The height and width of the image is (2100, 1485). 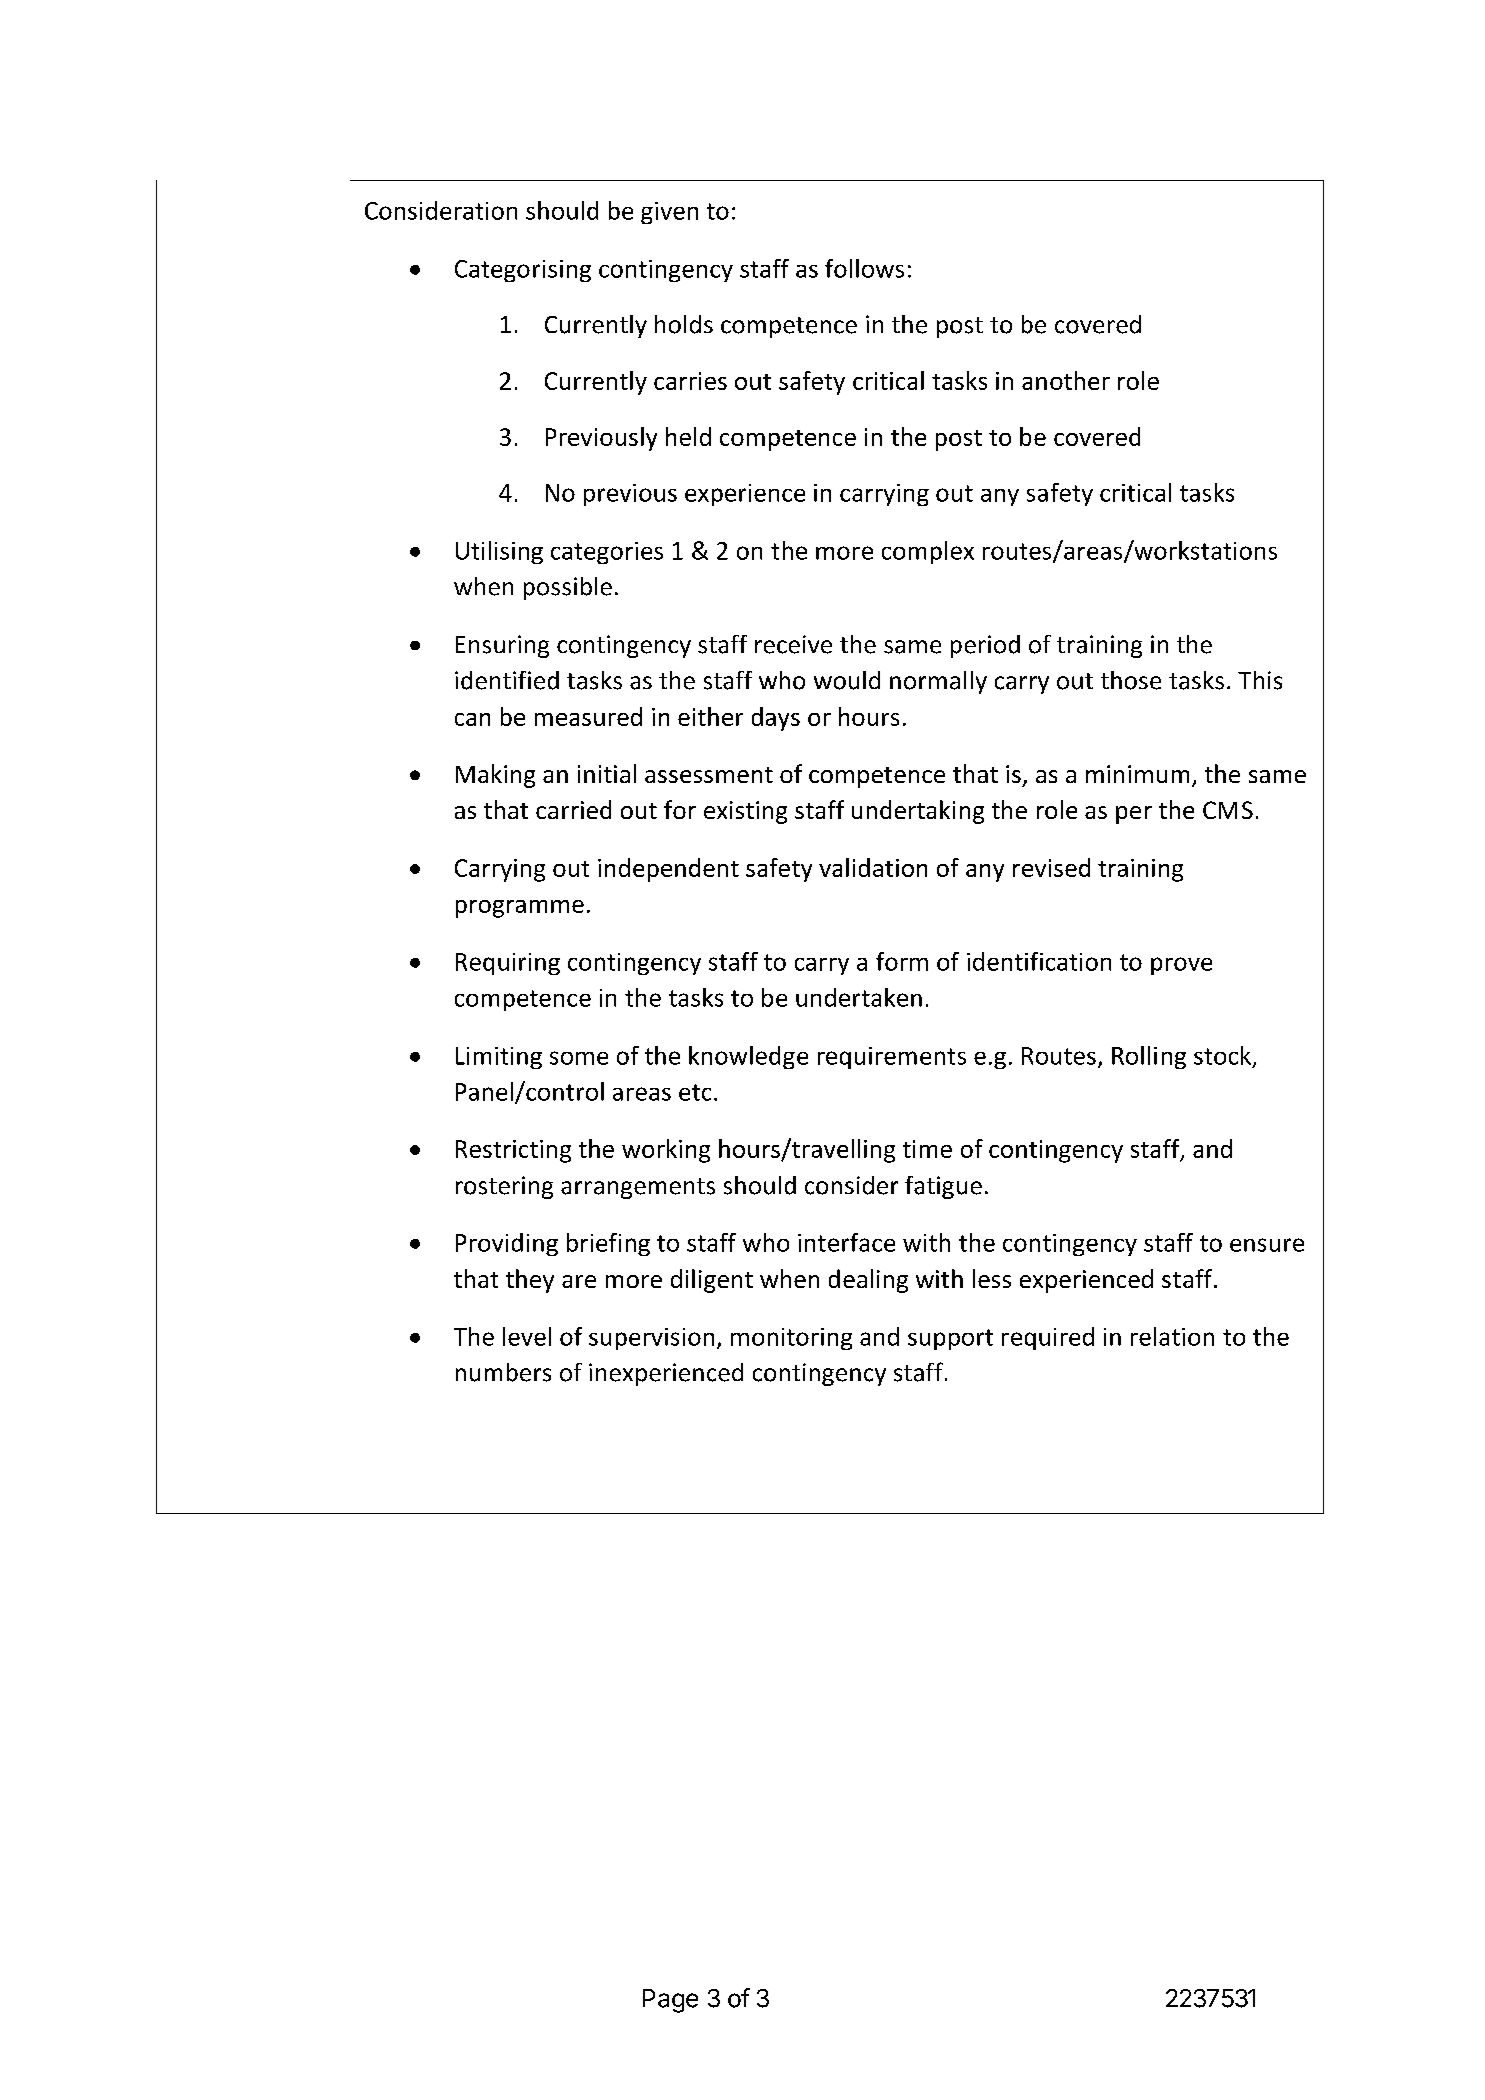 What do you see at coordinates (950, 1339) in the image?
I see `support` at bounding box center [950, 1339].
